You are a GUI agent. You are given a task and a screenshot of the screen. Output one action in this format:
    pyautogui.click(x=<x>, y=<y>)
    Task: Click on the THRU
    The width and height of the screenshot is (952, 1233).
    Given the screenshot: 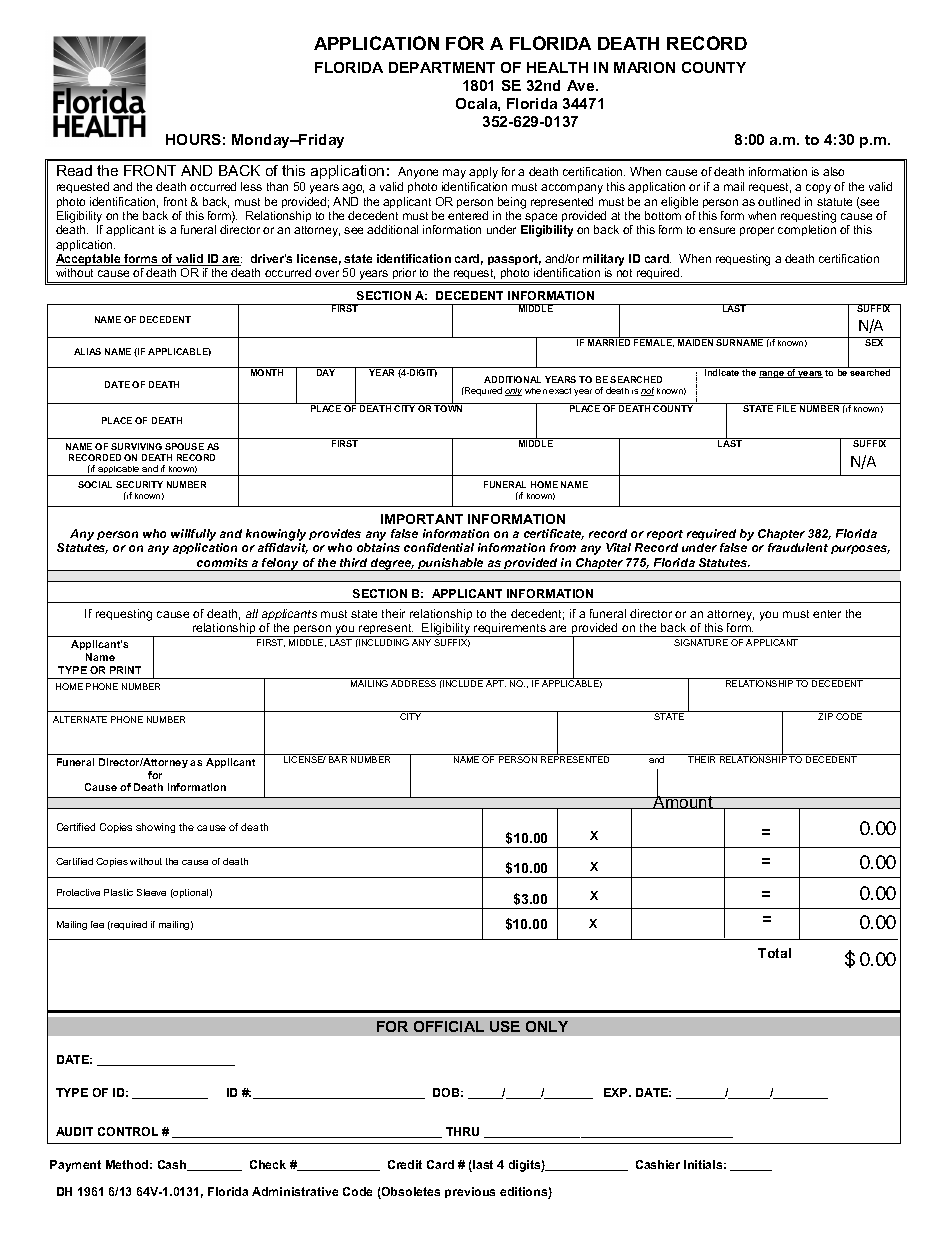 What is the action you would take?
    pyautogui.click(x=462, y=1131)
